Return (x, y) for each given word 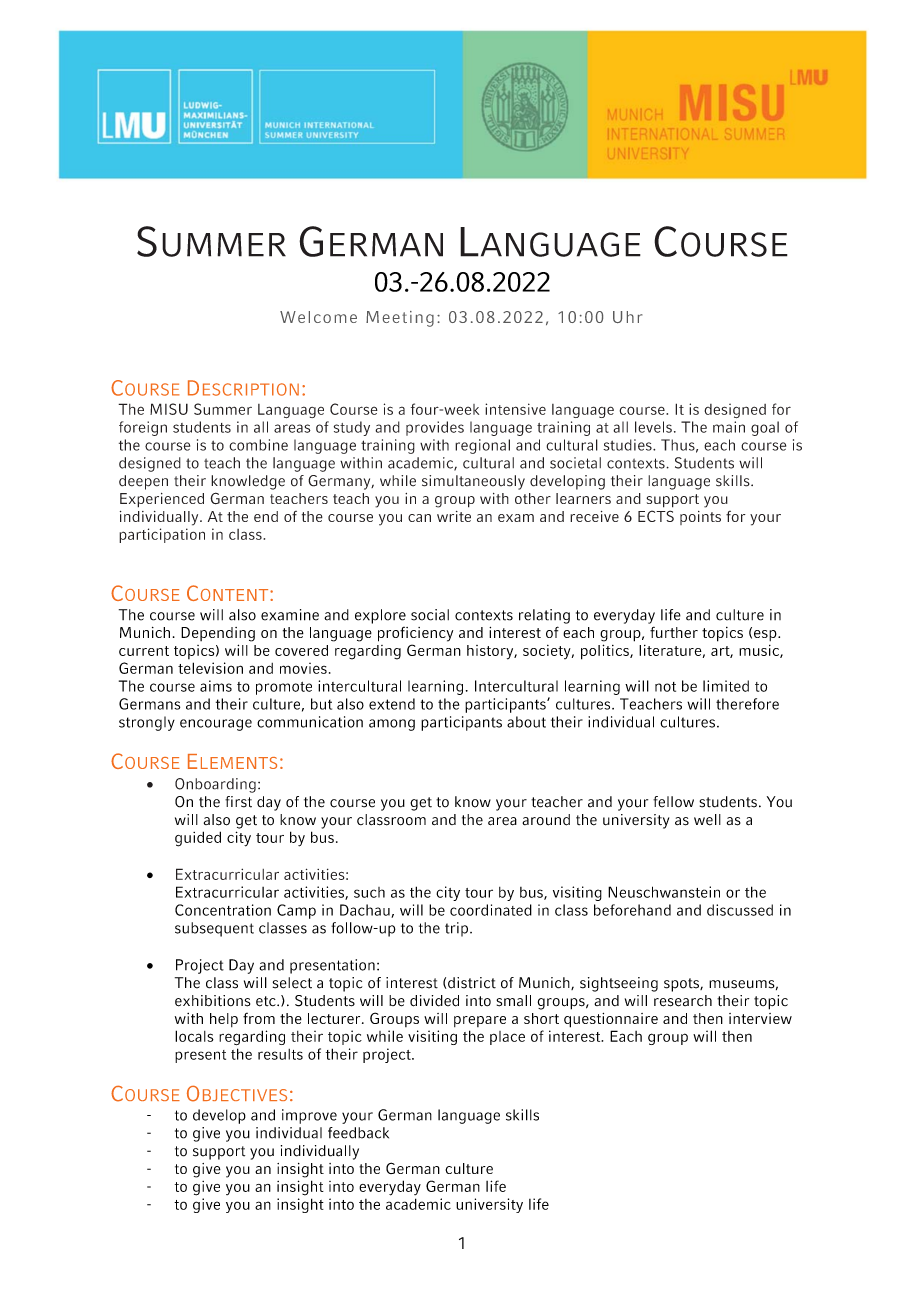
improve (309, 1116)
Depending (218, 634)
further (674, 632)
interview (760, 1018)
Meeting (400, 319)
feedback (358, 1133)
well (707, 820)
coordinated (491, 910)
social (430, 615)
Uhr (628, 317)
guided (198, 839)
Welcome (318, 317)
